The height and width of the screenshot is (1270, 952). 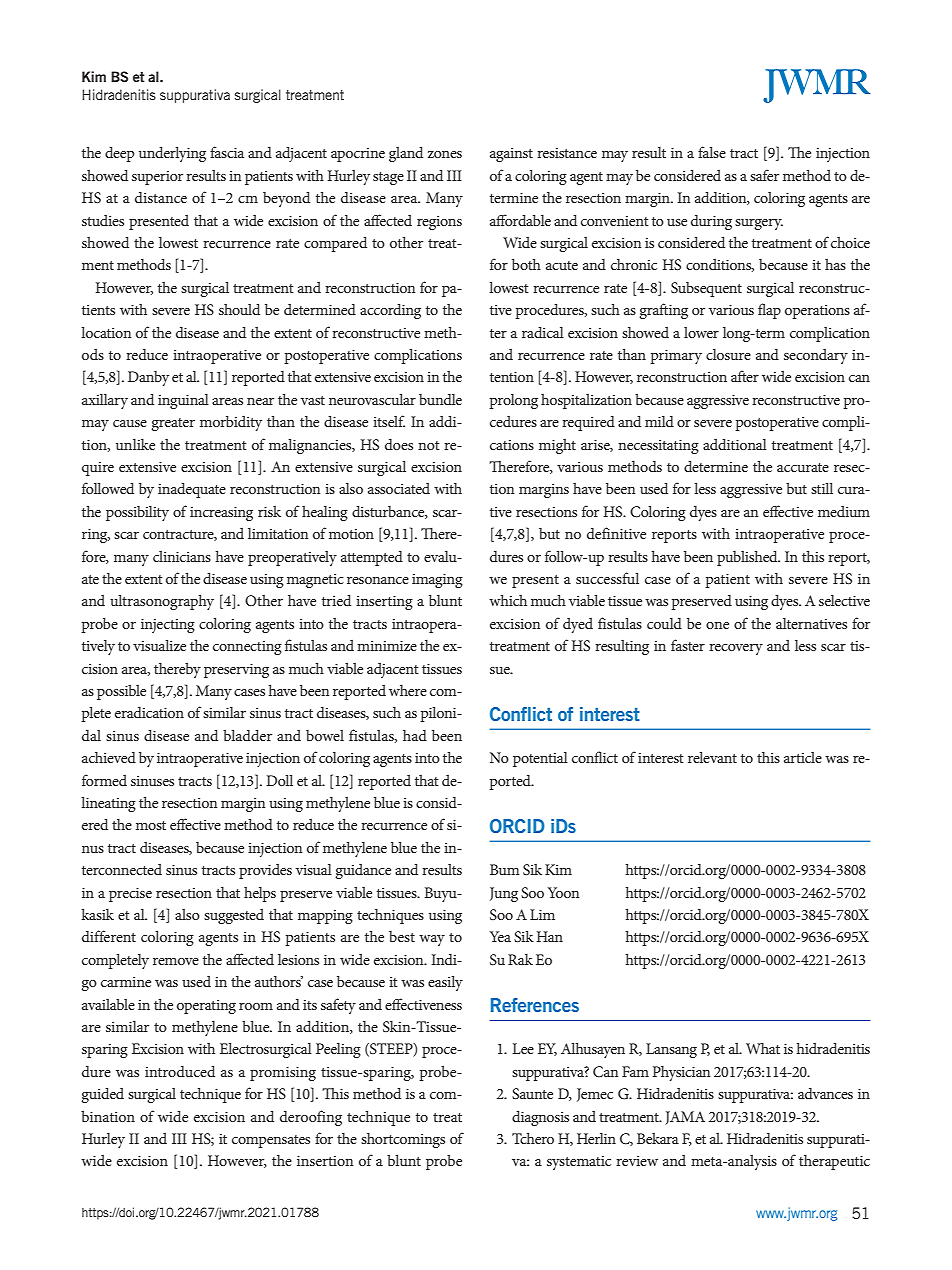 I want to click on compensates, so click(x=271, y=1141).
